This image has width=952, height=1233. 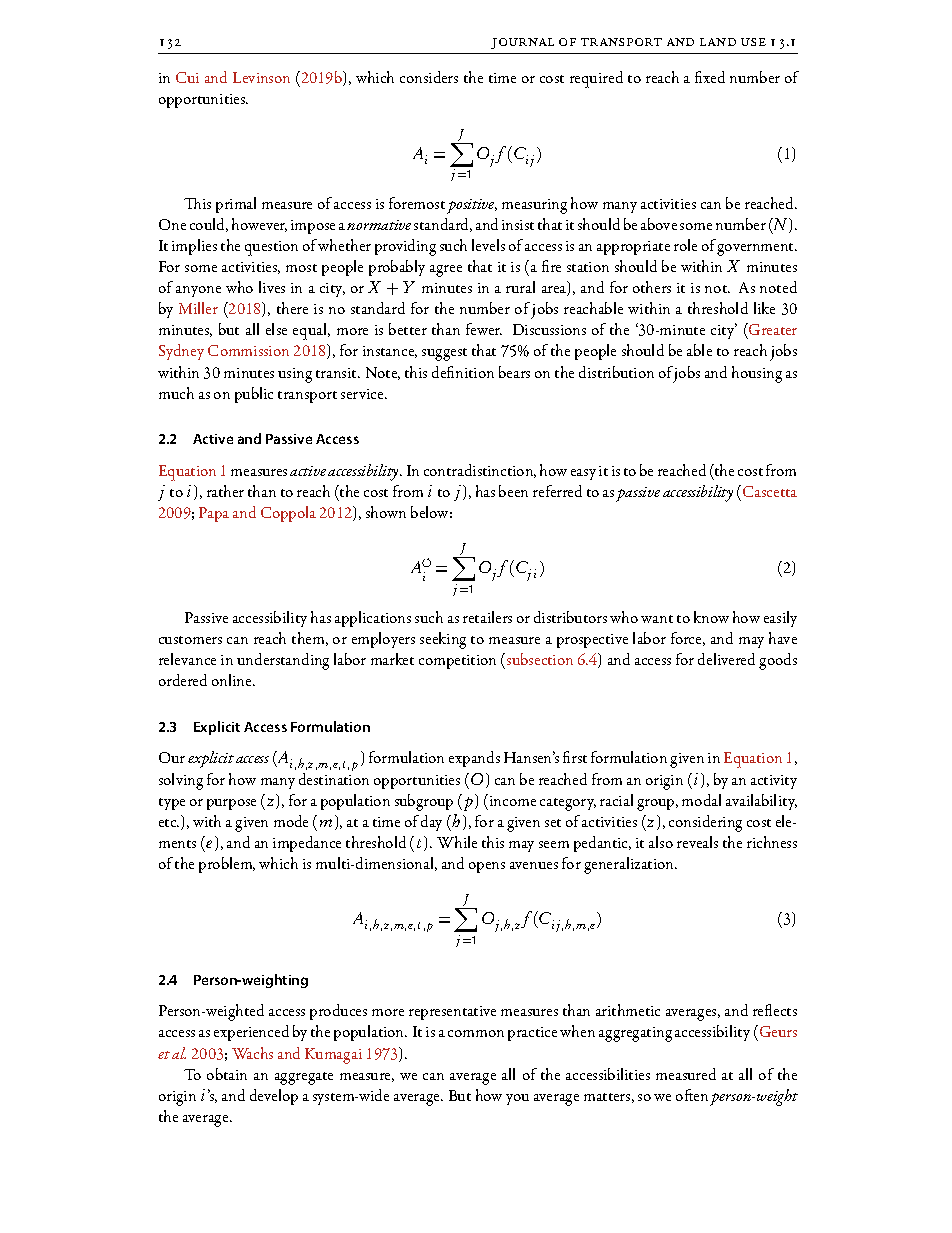 What do you see at coordinates (227, 1074) in the image?
I see `obtain` at bounding box center [227, 1074].
